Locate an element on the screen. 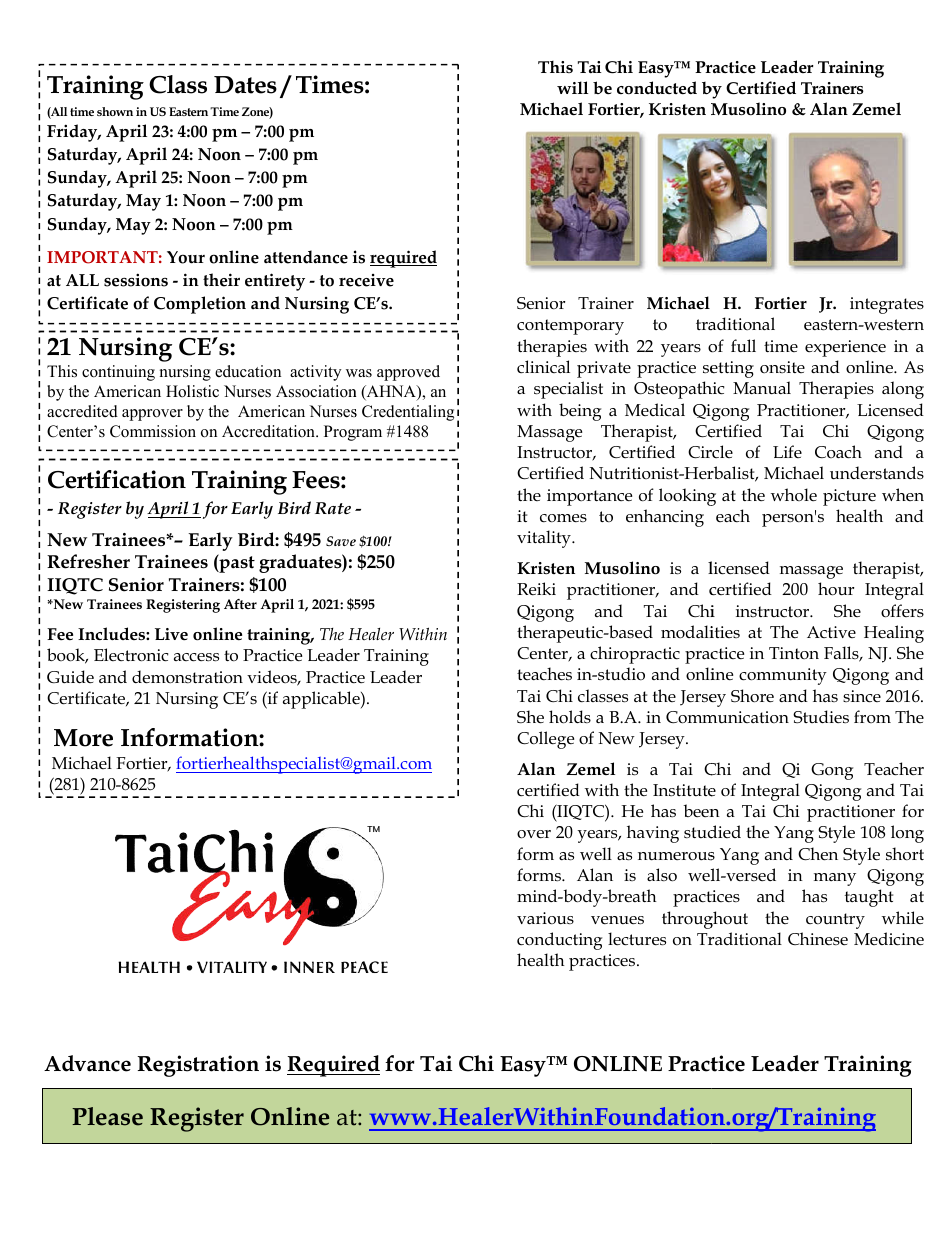 Image resolution: width=952 pixels, height=1233 pixels. Registration is located at coordinates (198, 1066).
